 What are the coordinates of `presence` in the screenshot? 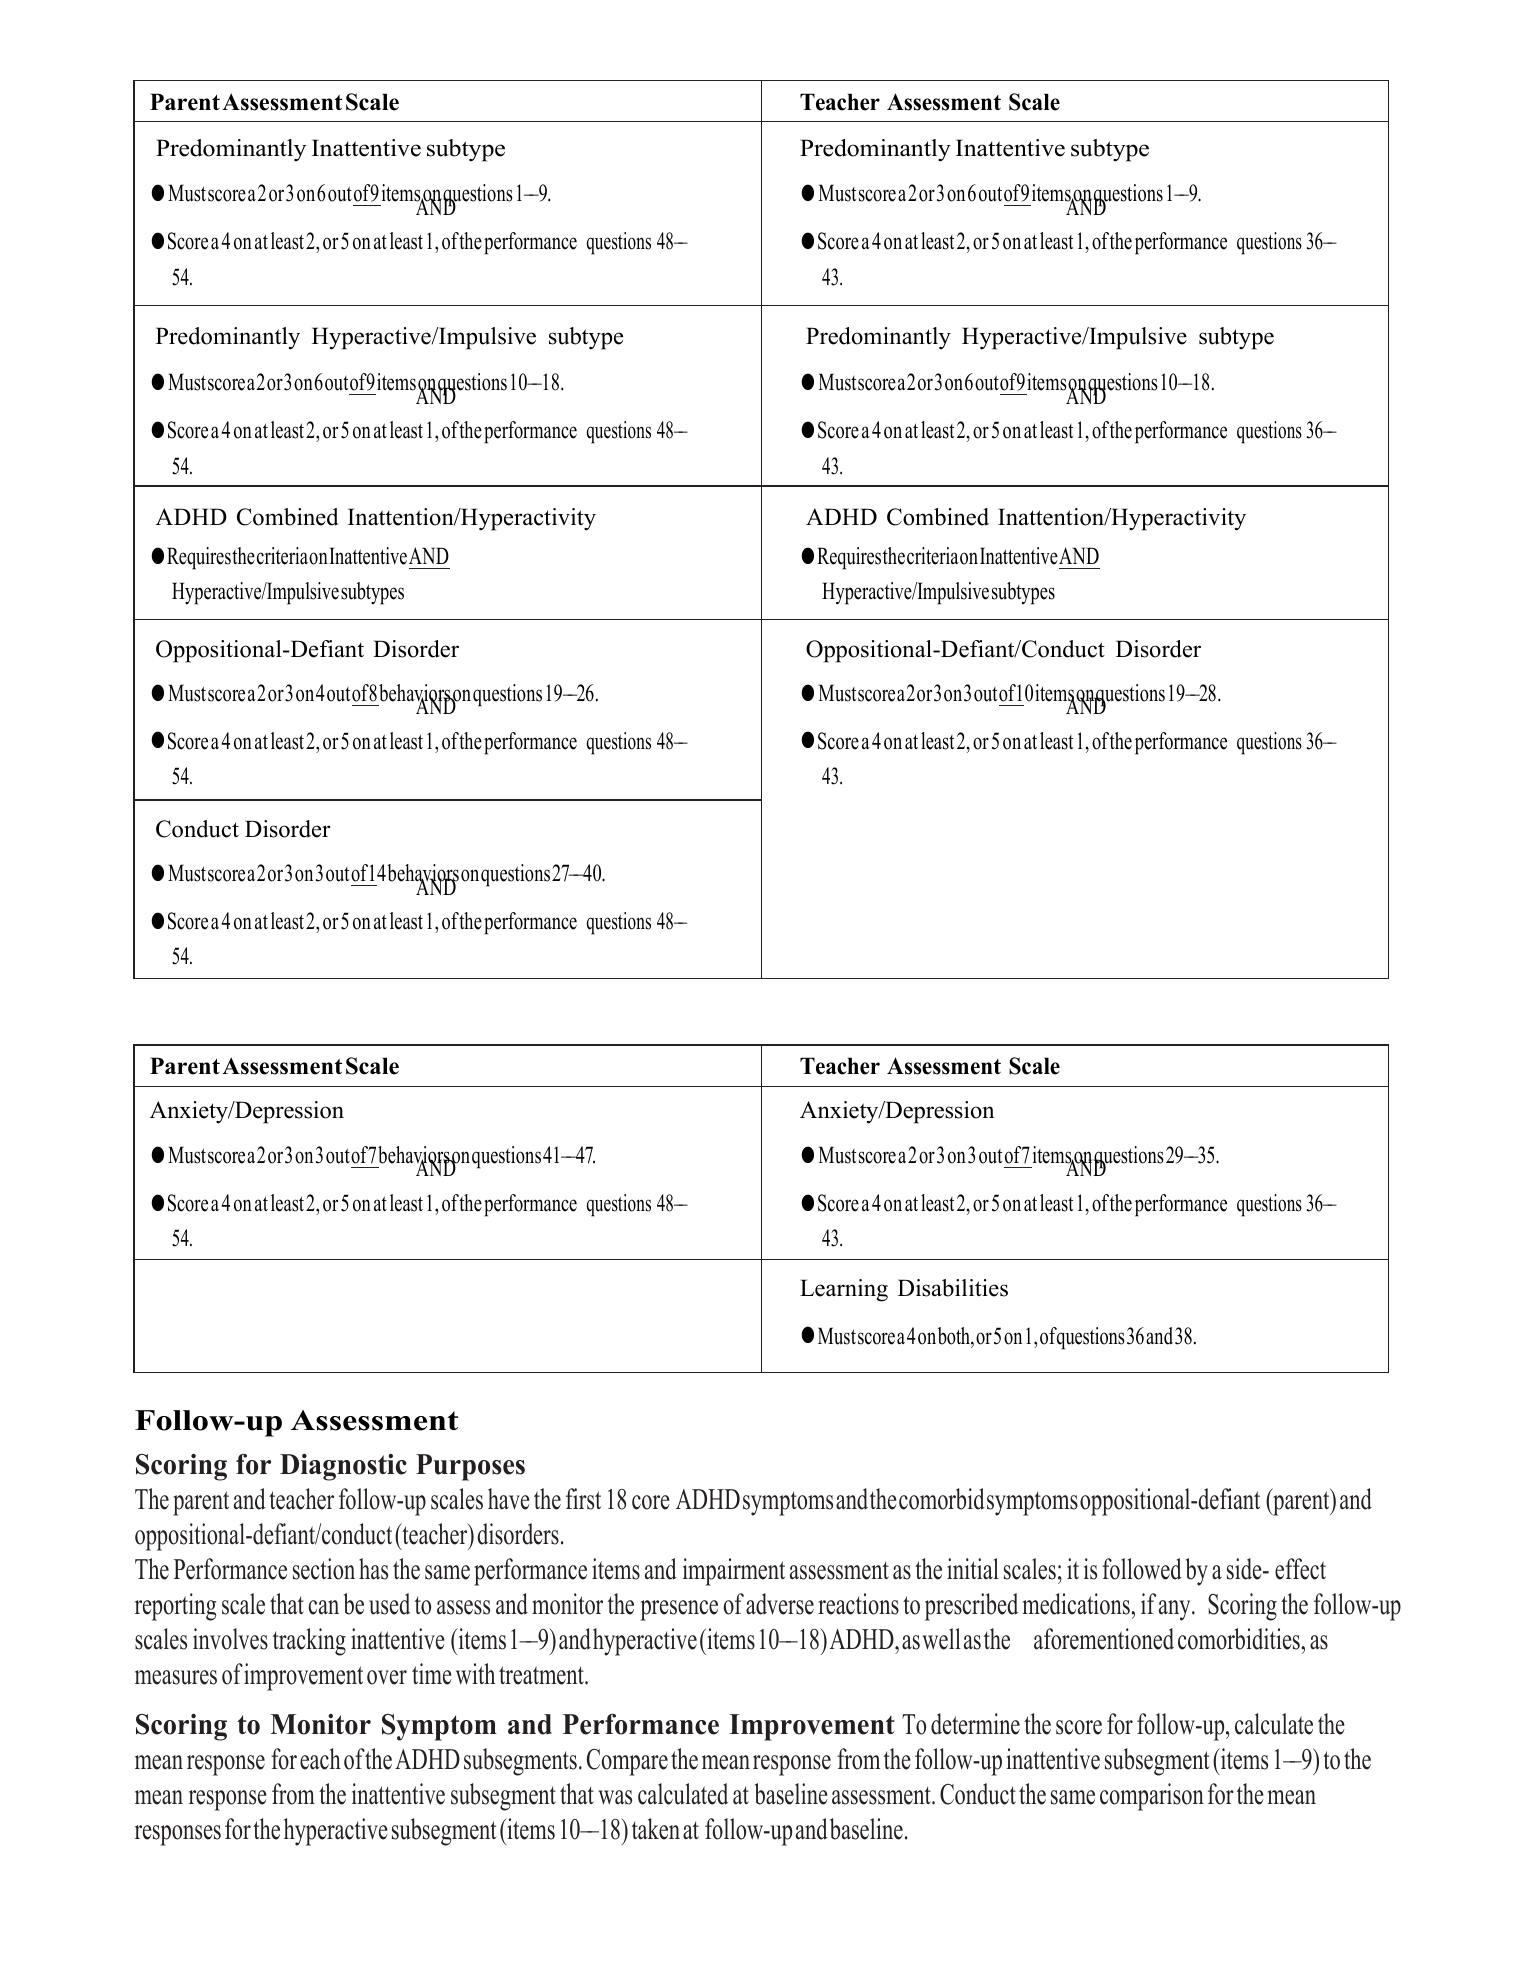 It's located at (679, 1610).
